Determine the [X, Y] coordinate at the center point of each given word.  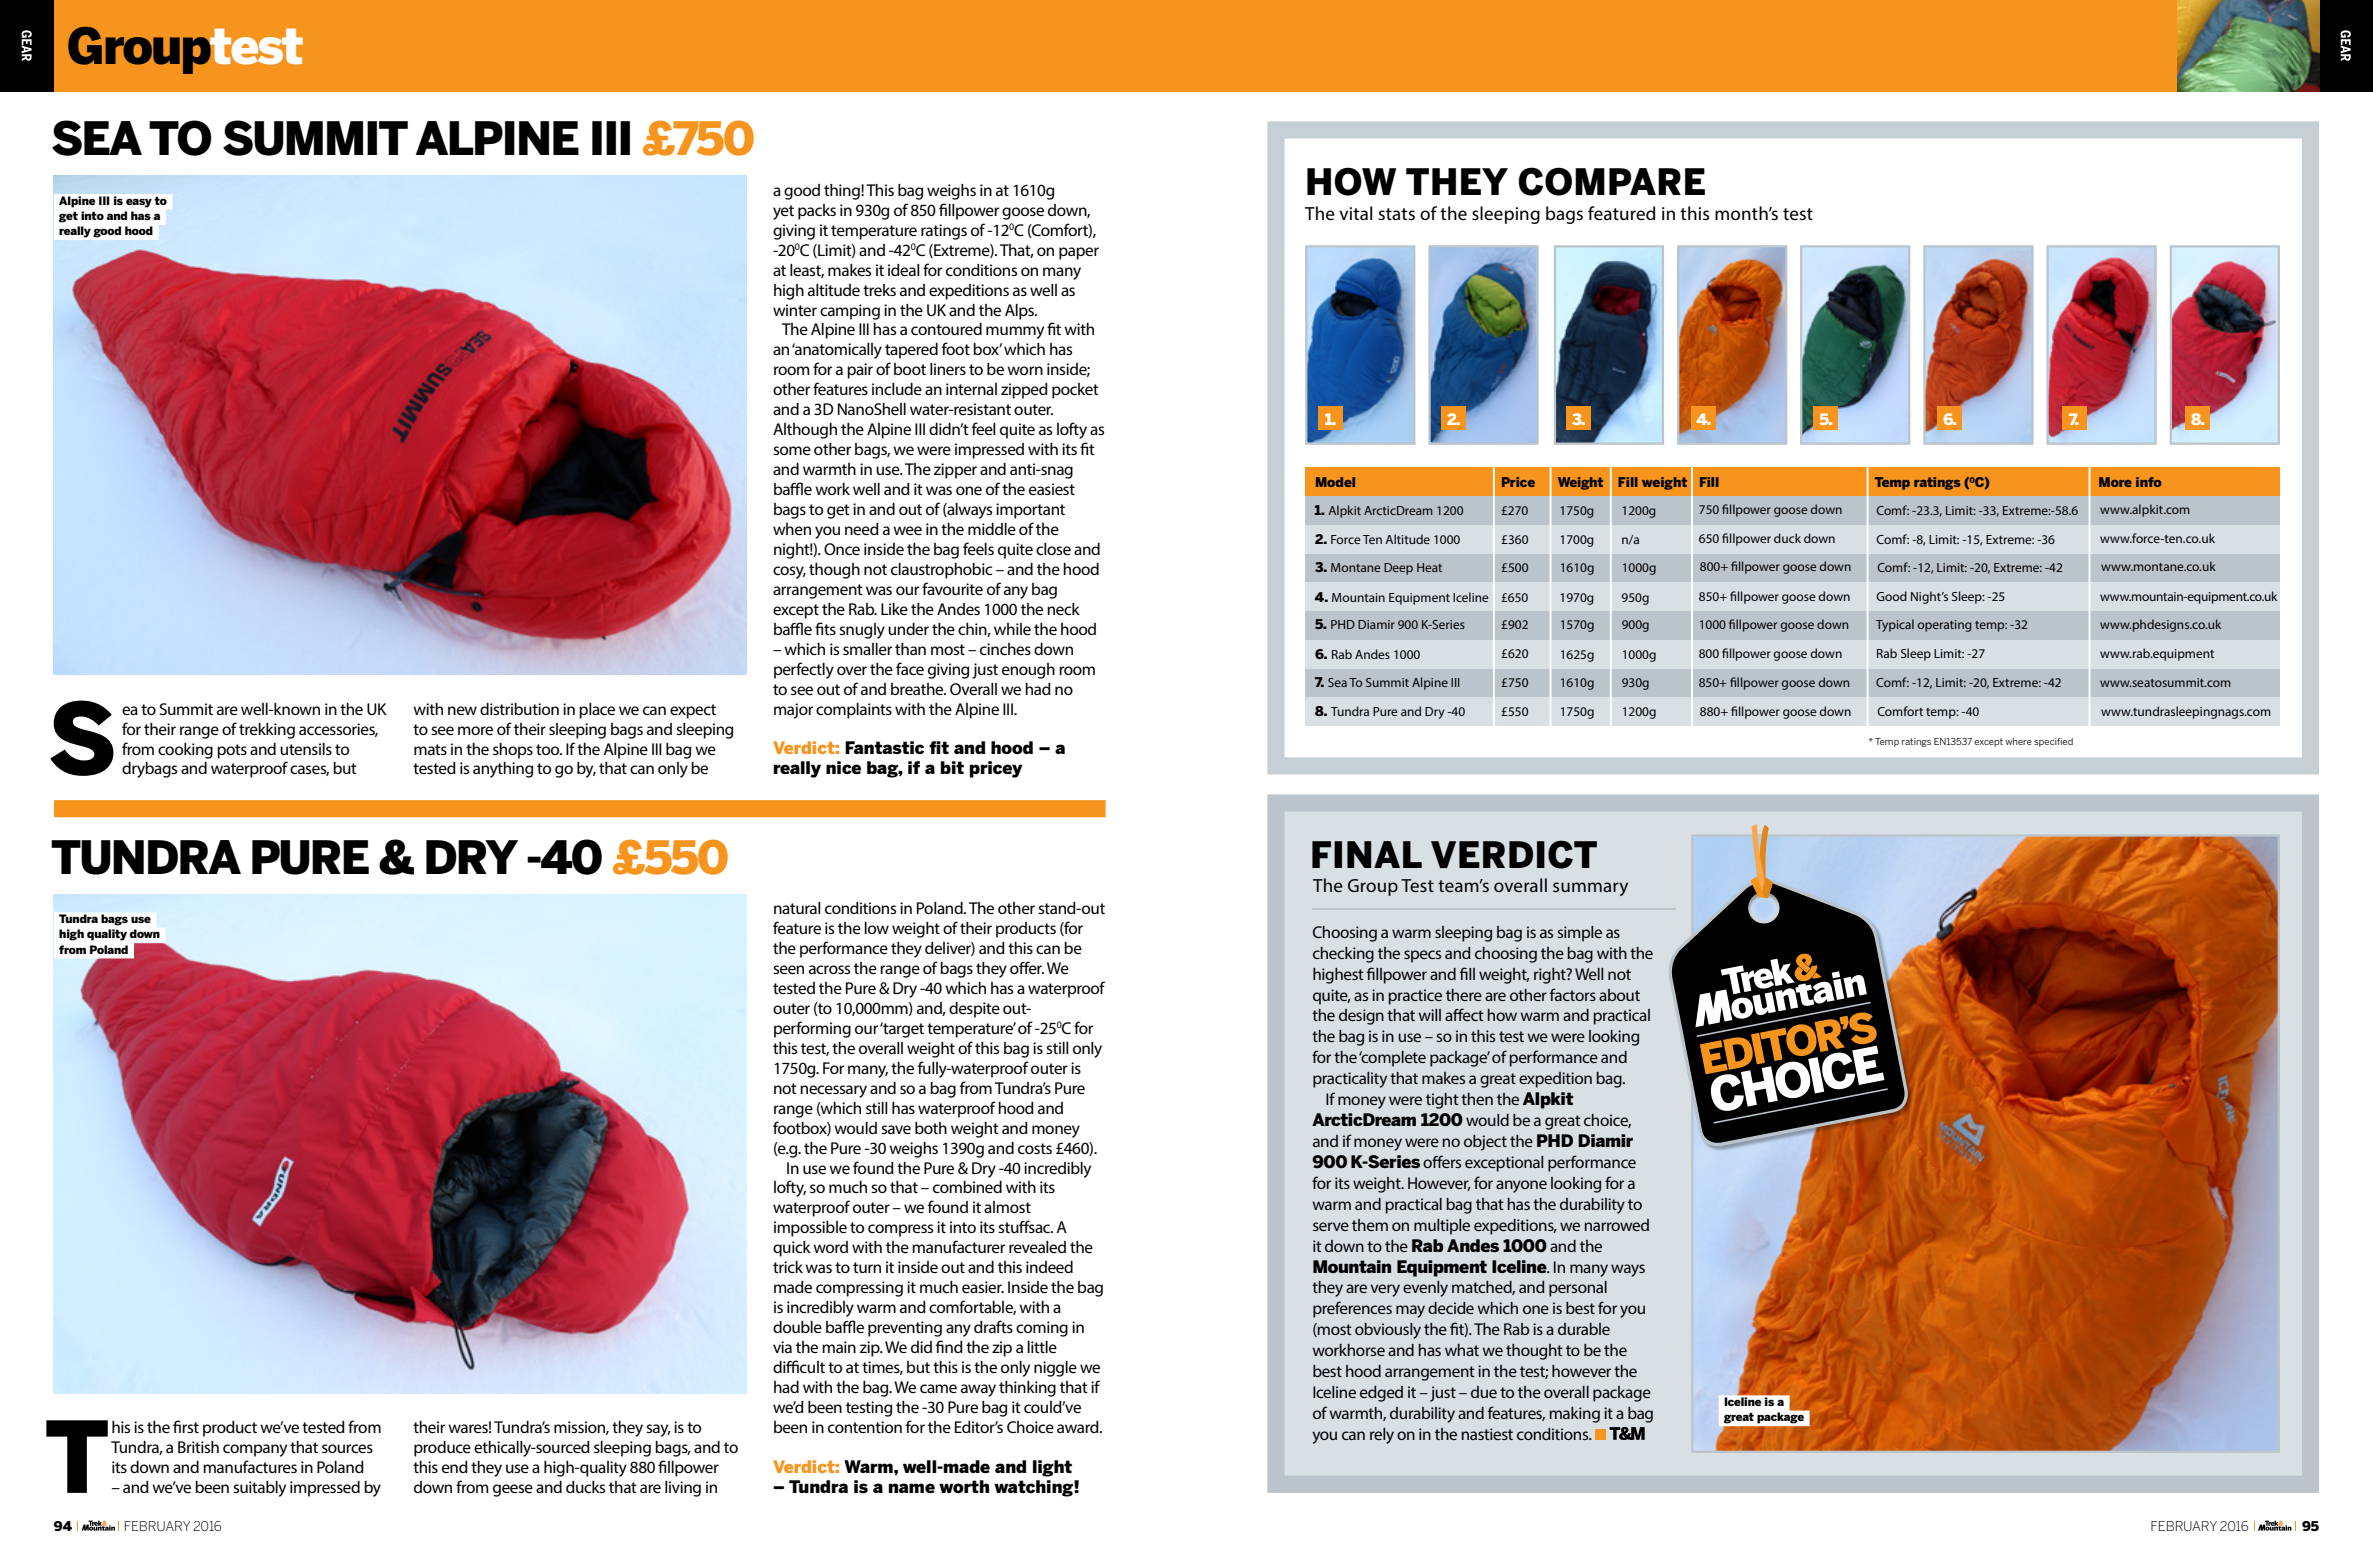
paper [1079, 253]
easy [139, 203]
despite [974, 1010]
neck [1063, 609]
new [462, 710]
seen [788, 969]
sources [347, 1448]
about [1619, 995]
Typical [1895, 625]
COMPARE [1611, 181]
